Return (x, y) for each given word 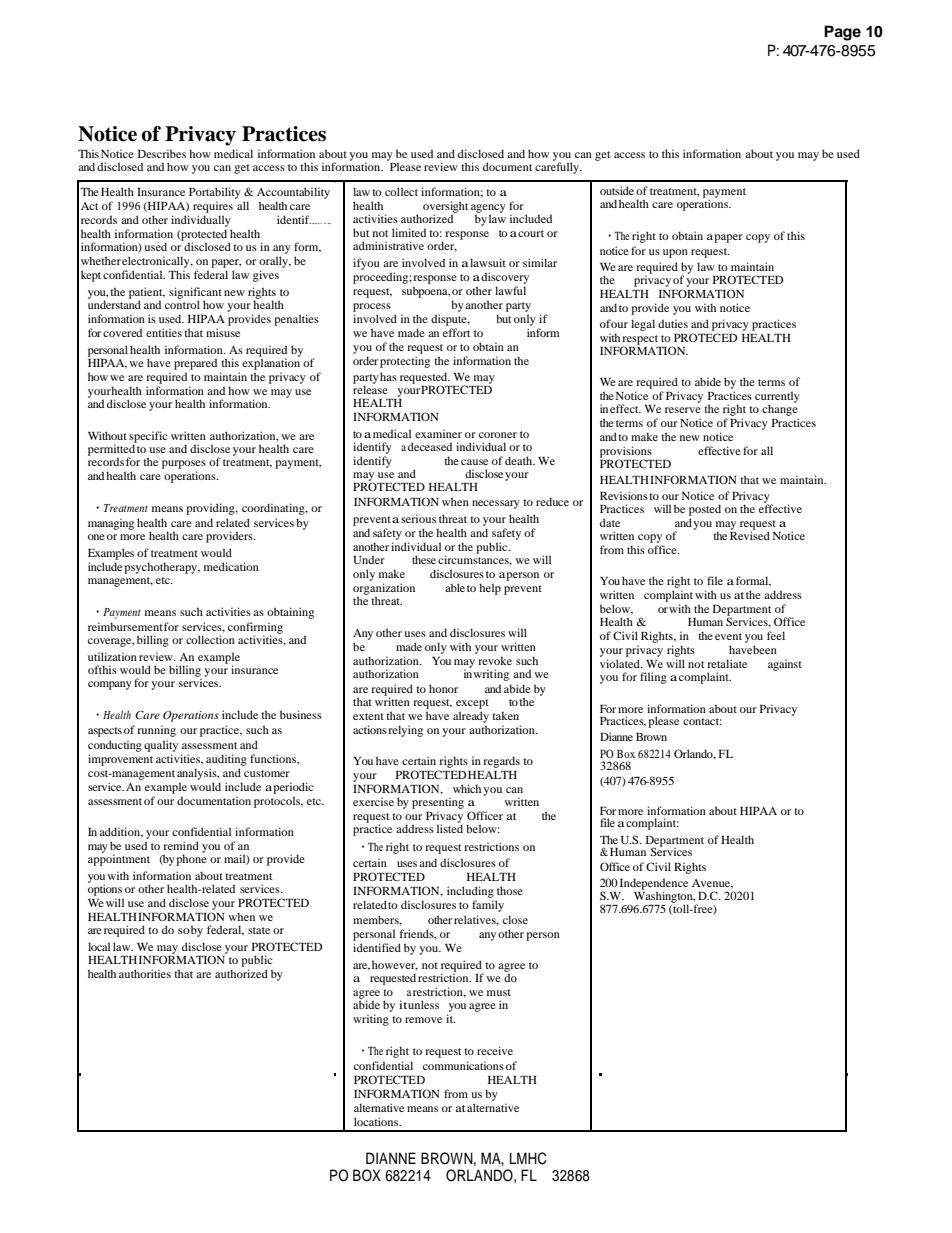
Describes (162, 153)
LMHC (528, 1158)
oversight (445, 208)
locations (377, 1121)
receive (495, 1050)
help (490, 589)
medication (231, 566)
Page (842, 33)
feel (776, 635)
